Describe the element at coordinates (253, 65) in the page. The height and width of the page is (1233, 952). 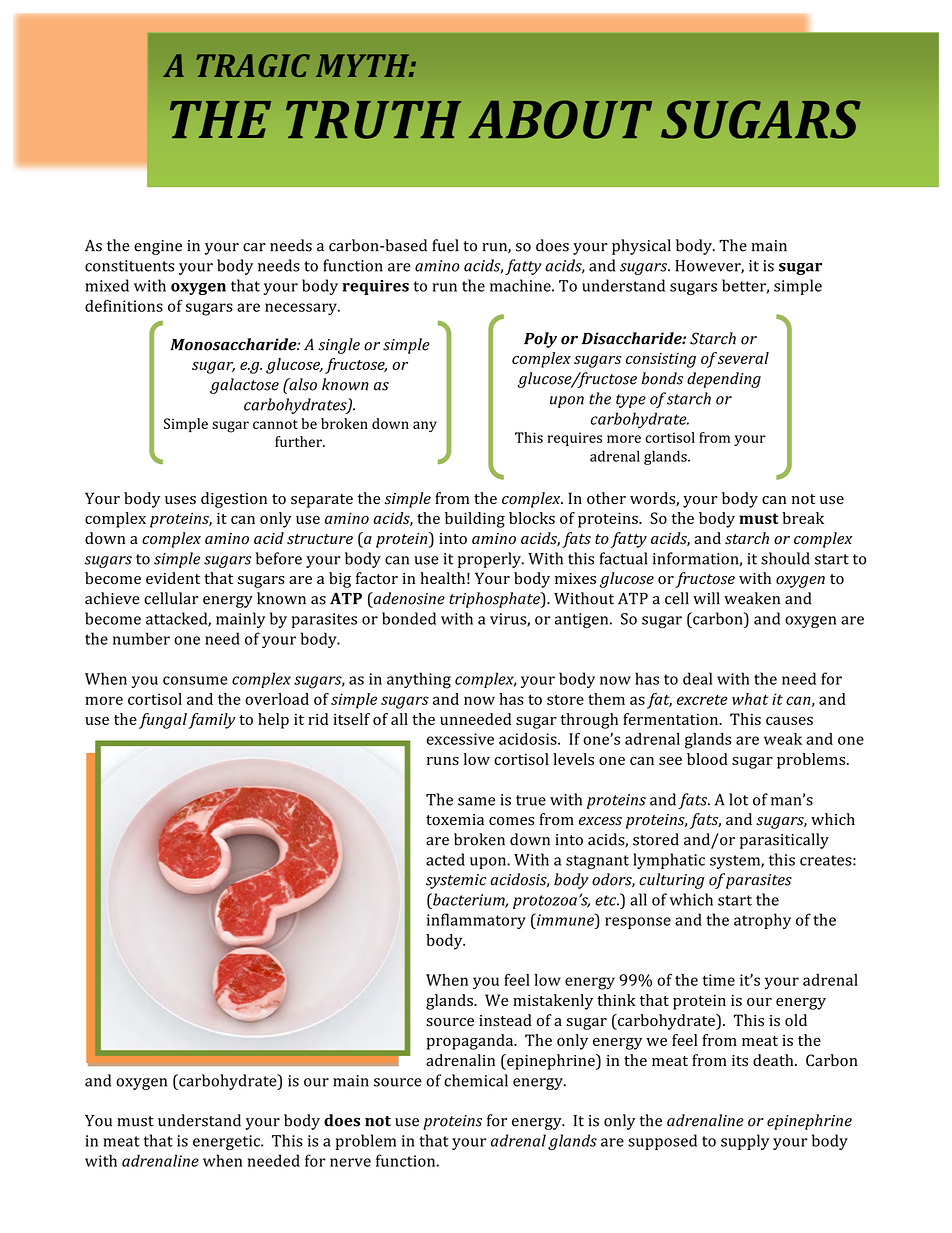
I see `TRAGIC` at that location.
